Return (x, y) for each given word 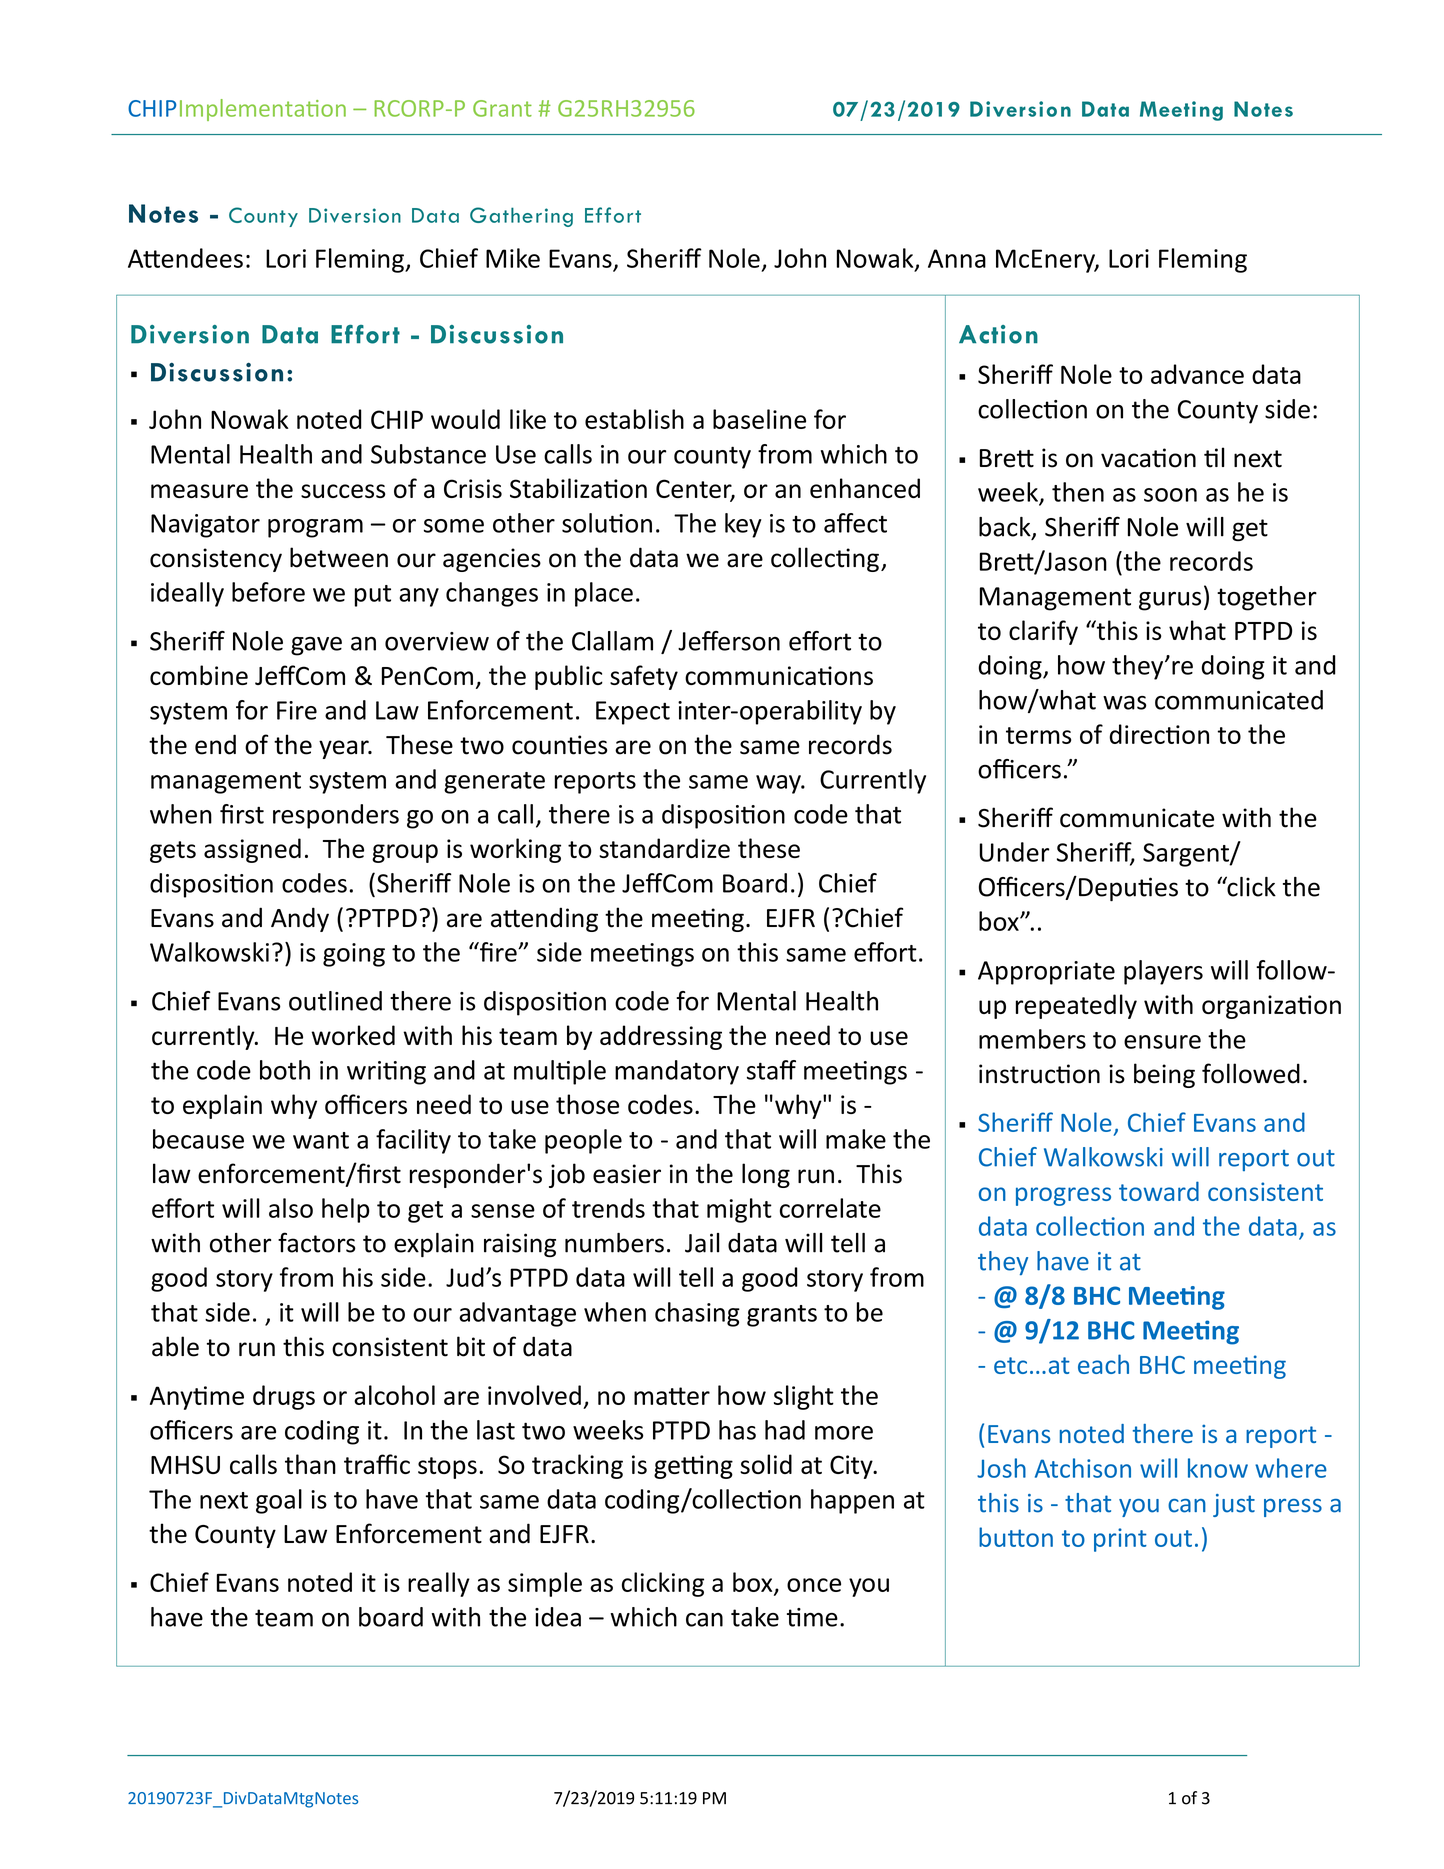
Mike (513, 258)
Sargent (1187, 855)
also (291, 1208)
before (268, 592)
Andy (300, 919)
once (814, 1585)
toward (1159, 1191)
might (739, 1210)
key (743, 525)
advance (1197, 374)
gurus (1170, 601)
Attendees (185, 258)
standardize (664, 848)
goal (279, 1501)
